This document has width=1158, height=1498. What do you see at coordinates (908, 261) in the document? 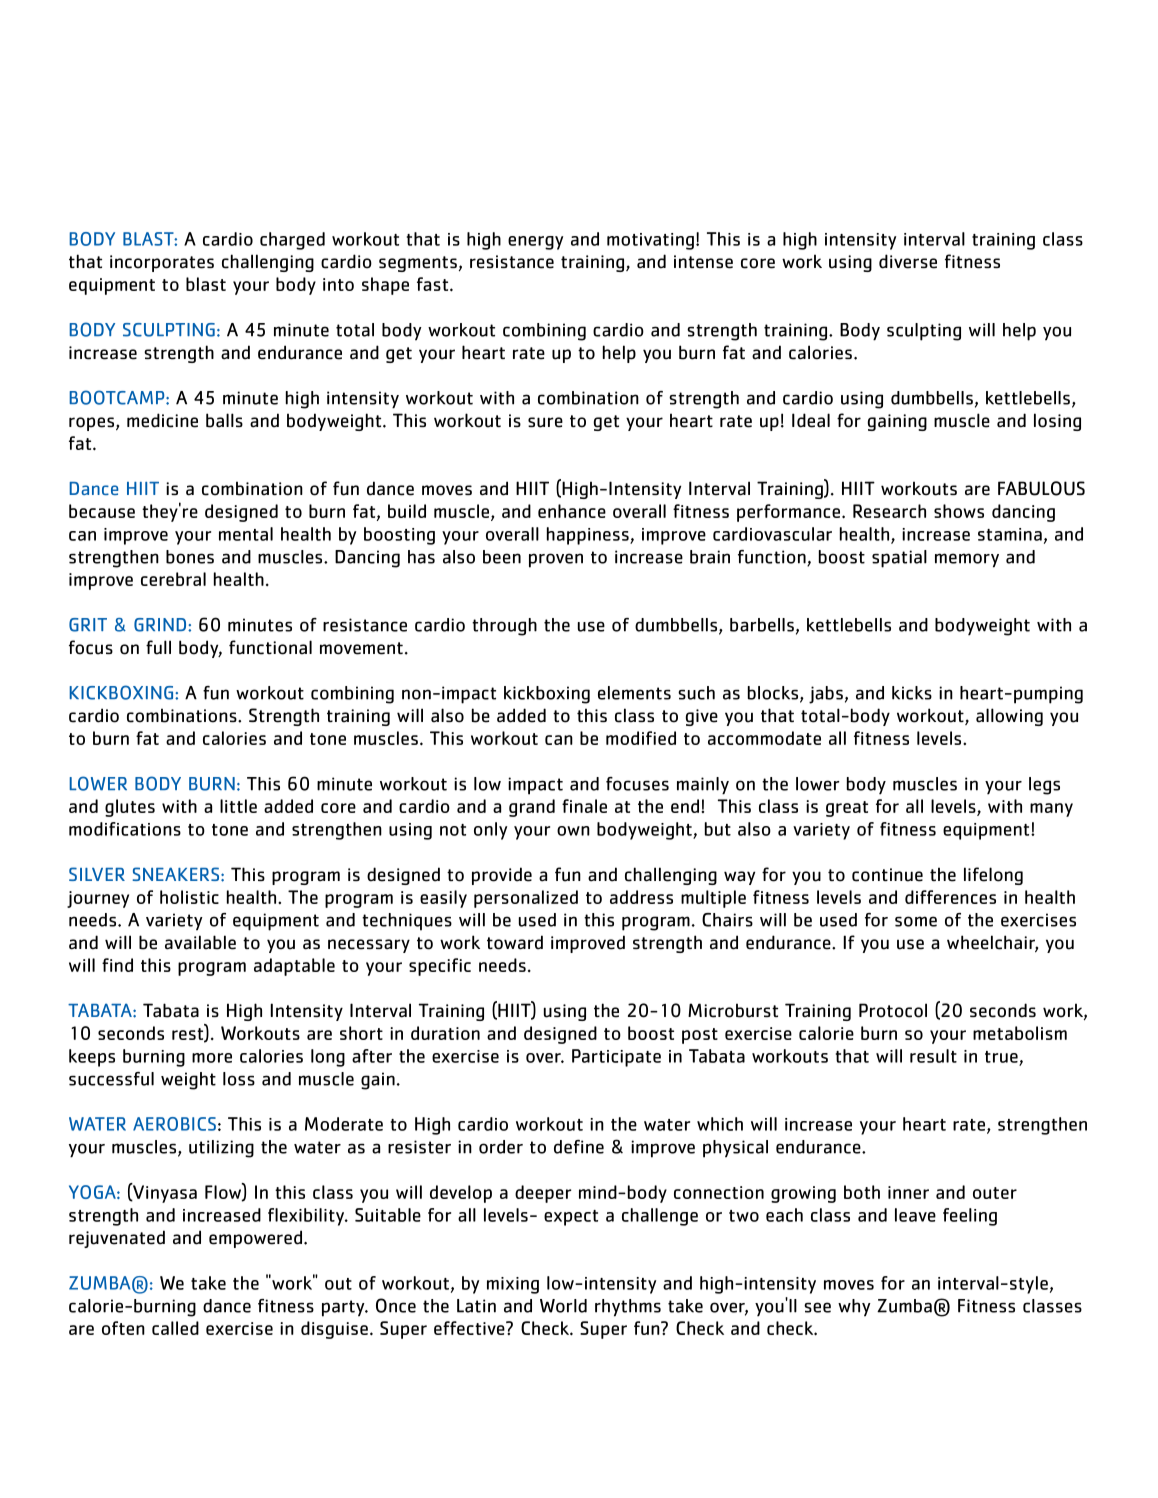
I see `diverse` at bounding box center [908, 261].
